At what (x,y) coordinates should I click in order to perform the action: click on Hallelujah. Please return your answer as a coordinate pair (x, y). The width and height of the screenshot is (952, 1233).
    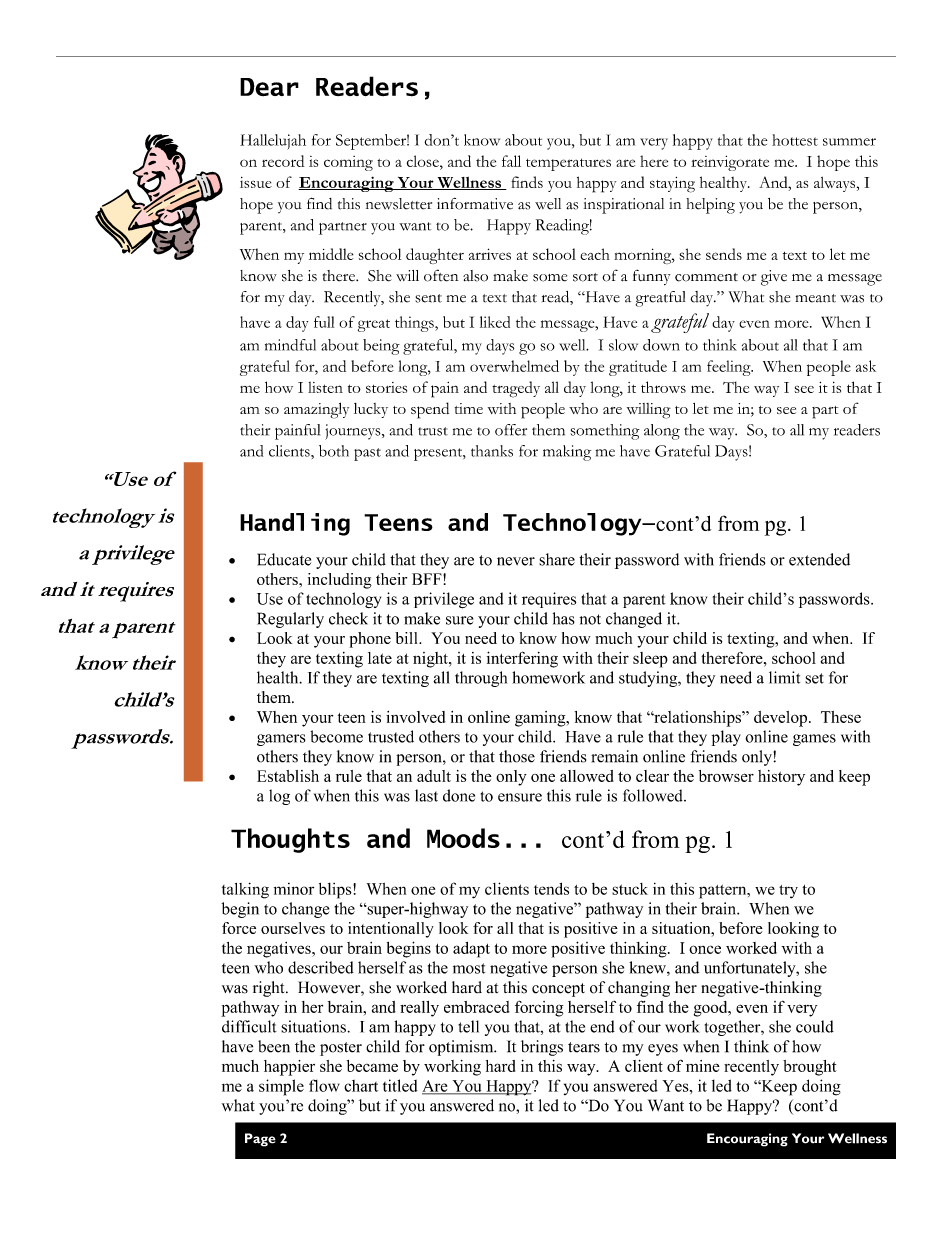
    Looking at the image, I should click on (273, 142).
